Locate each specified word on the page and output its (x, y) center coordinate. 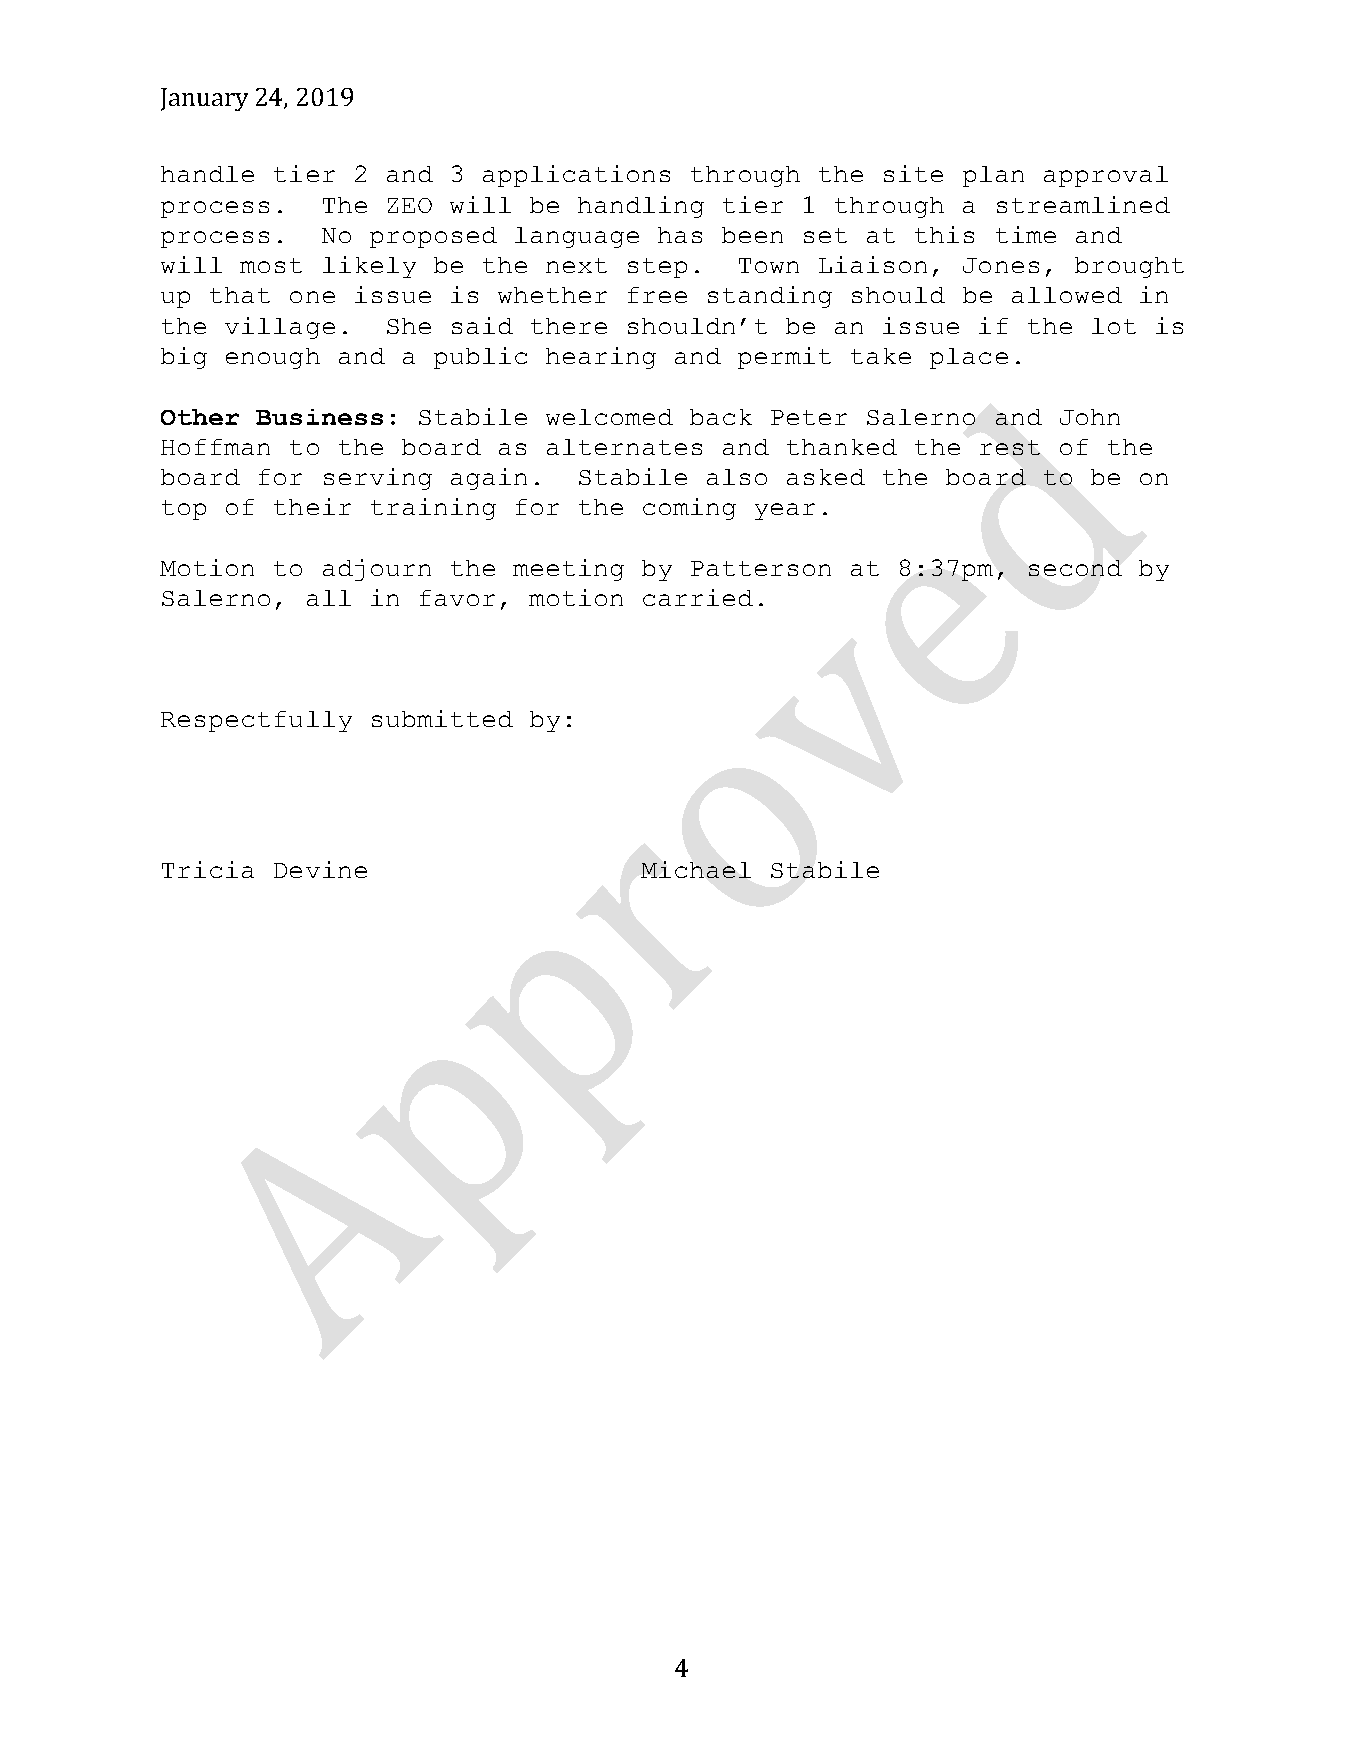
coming (689, 509)
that (240, 295)
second (1075, 568)
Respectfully (256, 721)
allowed (1067, 295)
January (204, 99)
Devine (320, 869)
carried (698, 597)
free (657, 295)
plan (993, 176)
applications (576, 176)
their (312, 506)
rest (1010, 447)
